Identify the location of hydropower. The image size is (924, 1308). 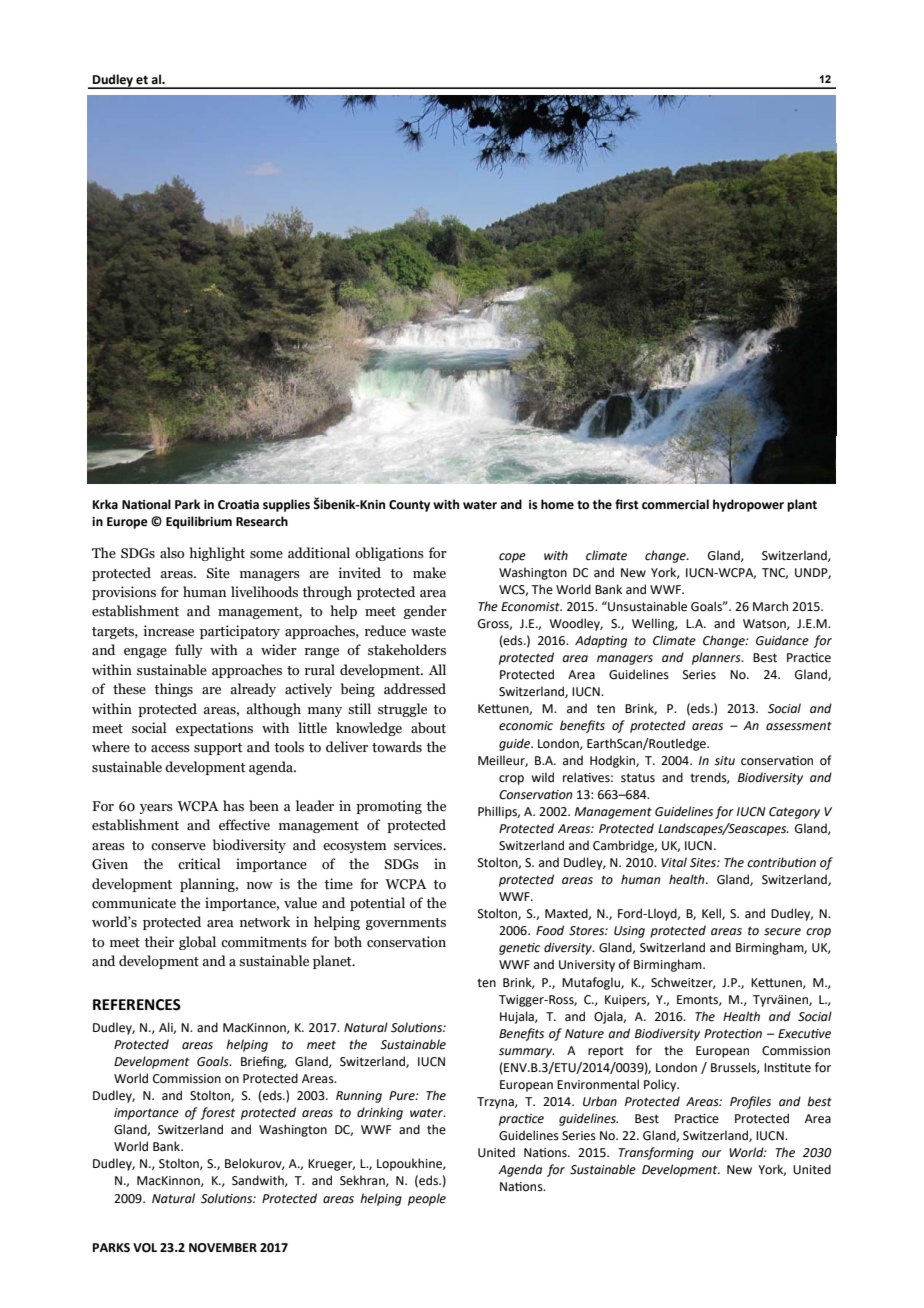
(748, 505).
